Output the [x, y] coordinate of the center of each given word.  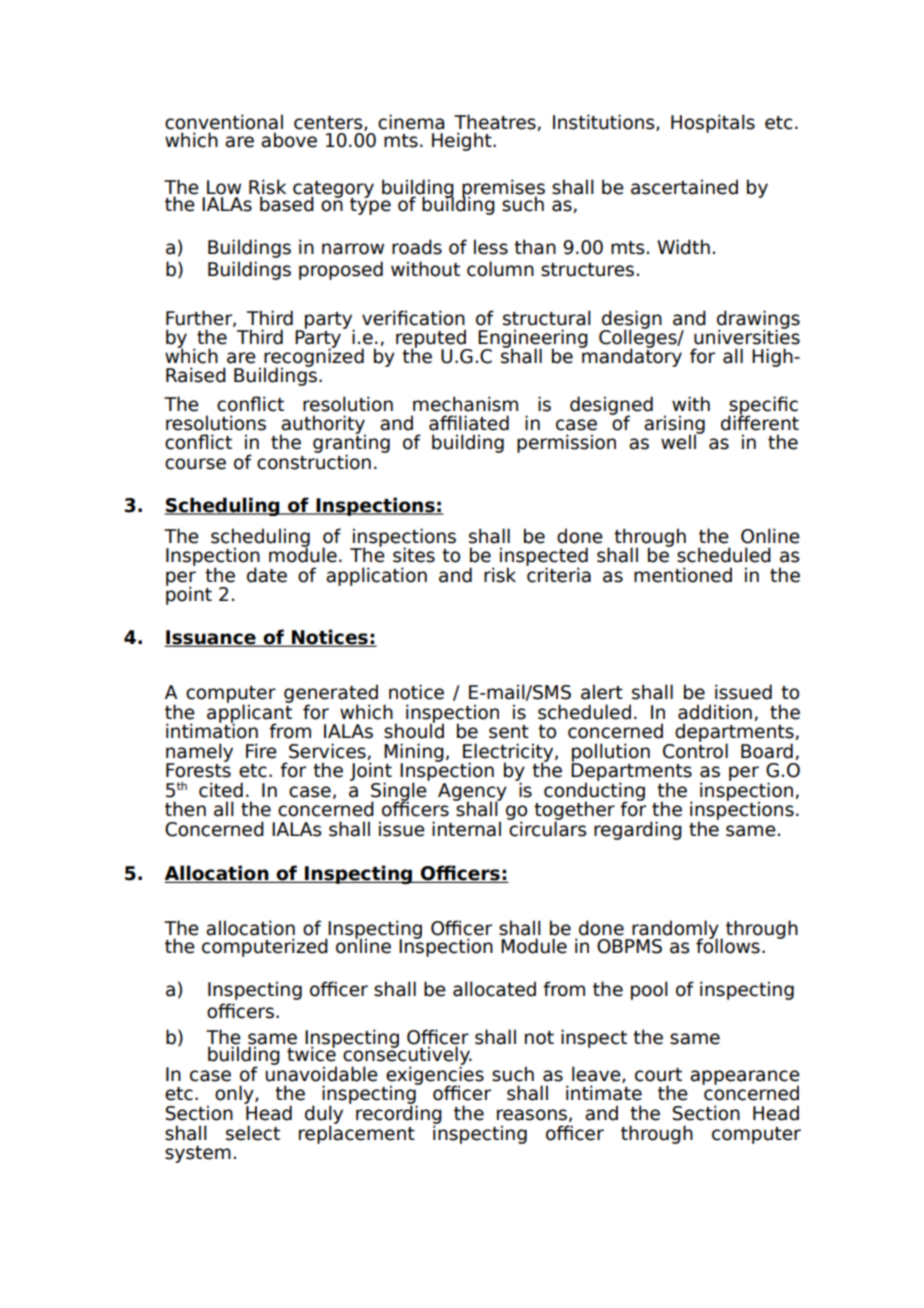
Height [463, 141]
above [289, 140]
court [658, 1075]
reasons [532, 1115]
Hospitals [713, 123]
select [253, 1133]
